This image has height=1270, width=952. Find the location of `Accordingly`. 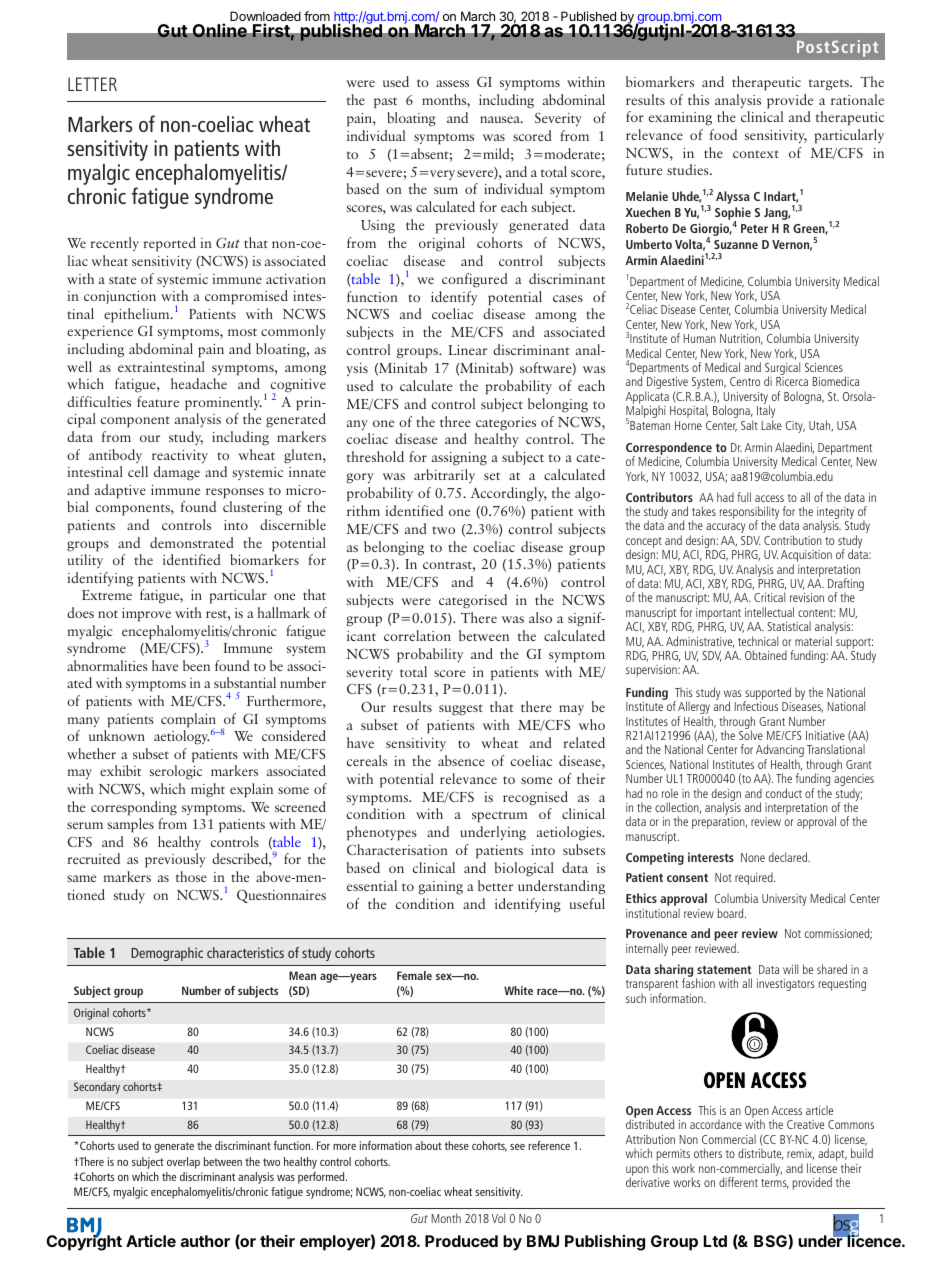

Accordingly is located at coordinates (509, 494).
